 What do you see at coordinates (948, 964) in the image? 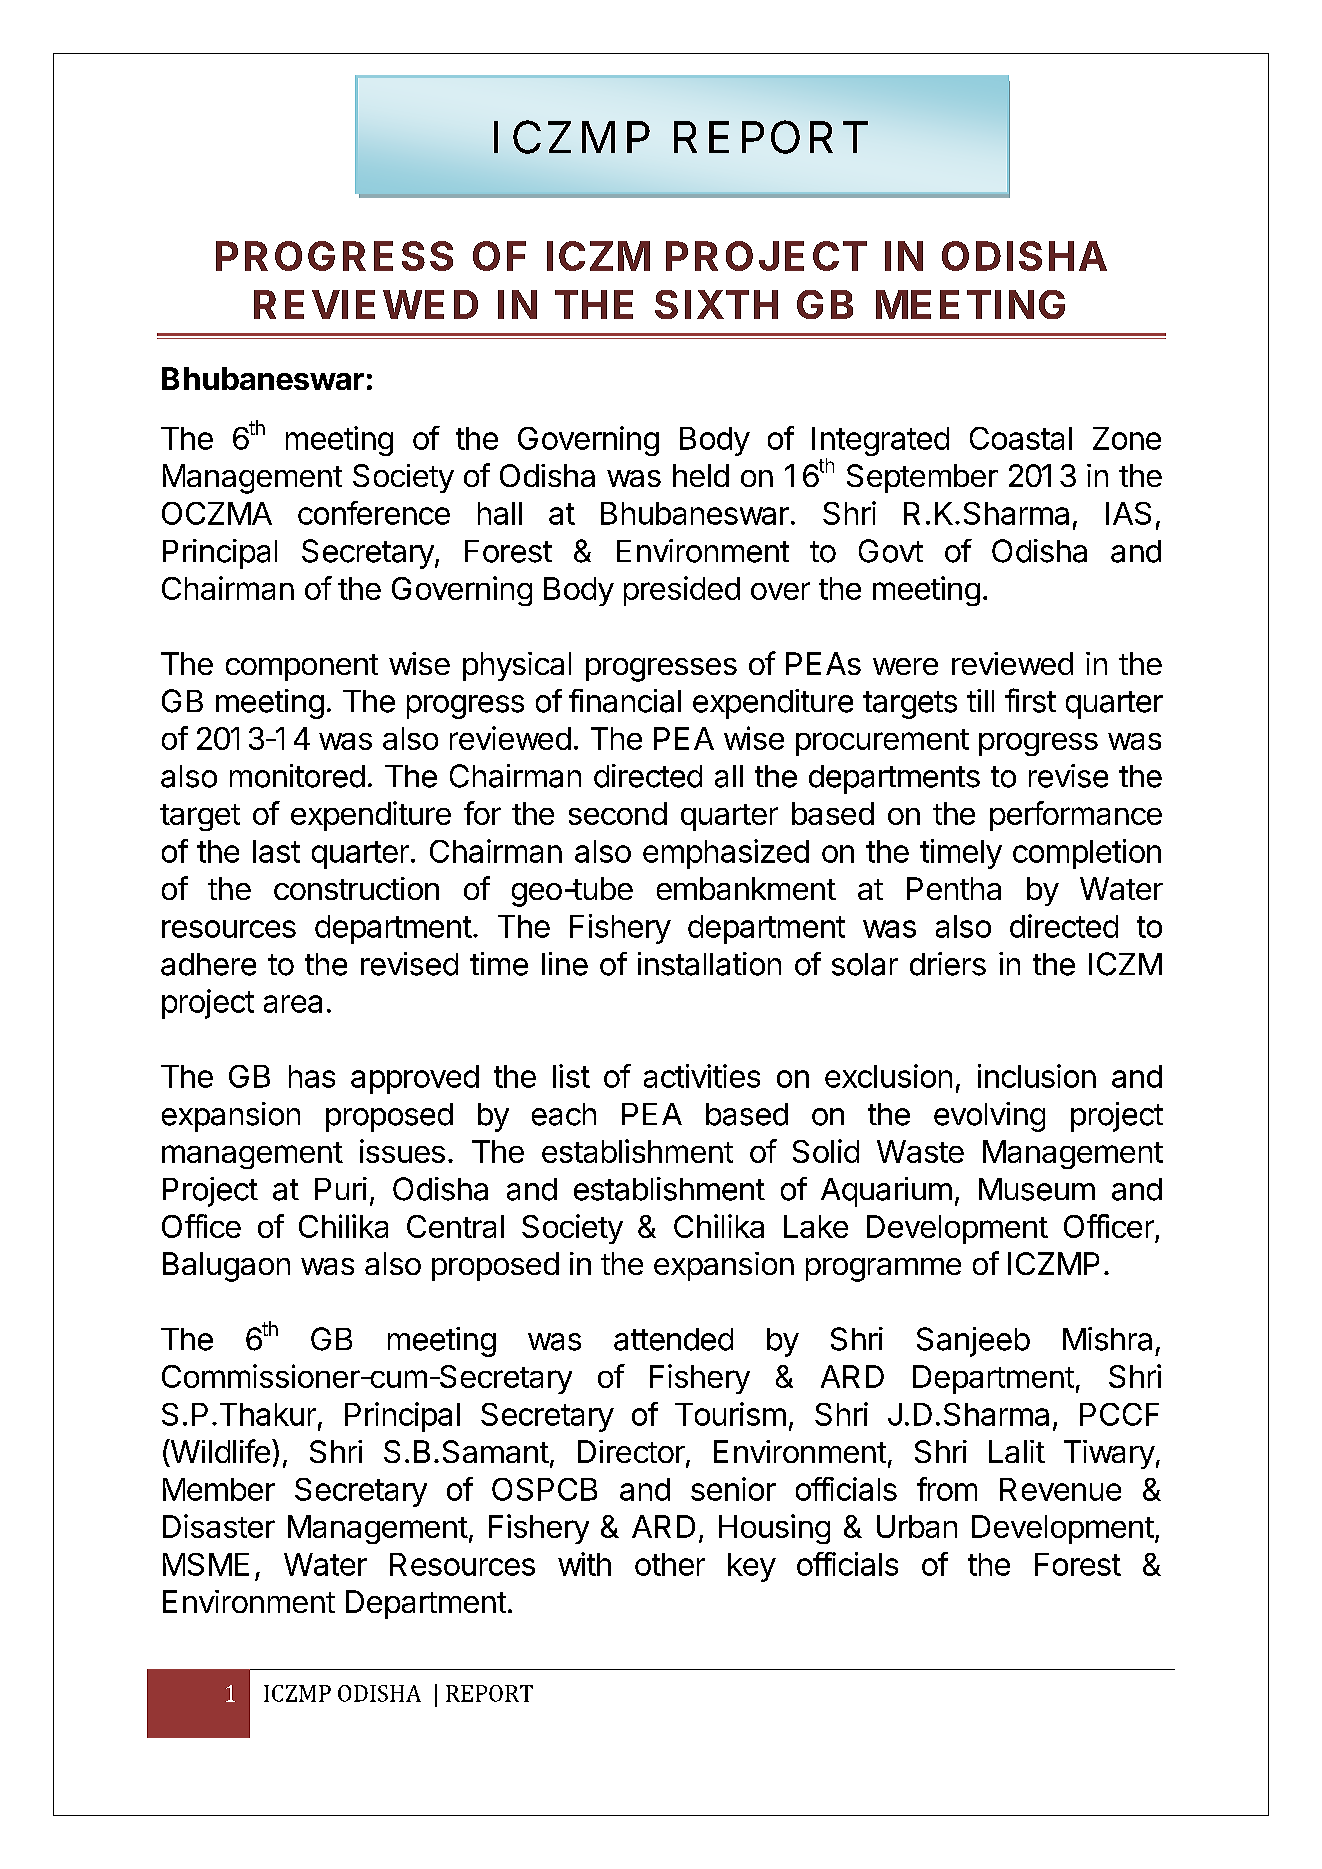
I see `driers` at bounding box center [948, 964].
